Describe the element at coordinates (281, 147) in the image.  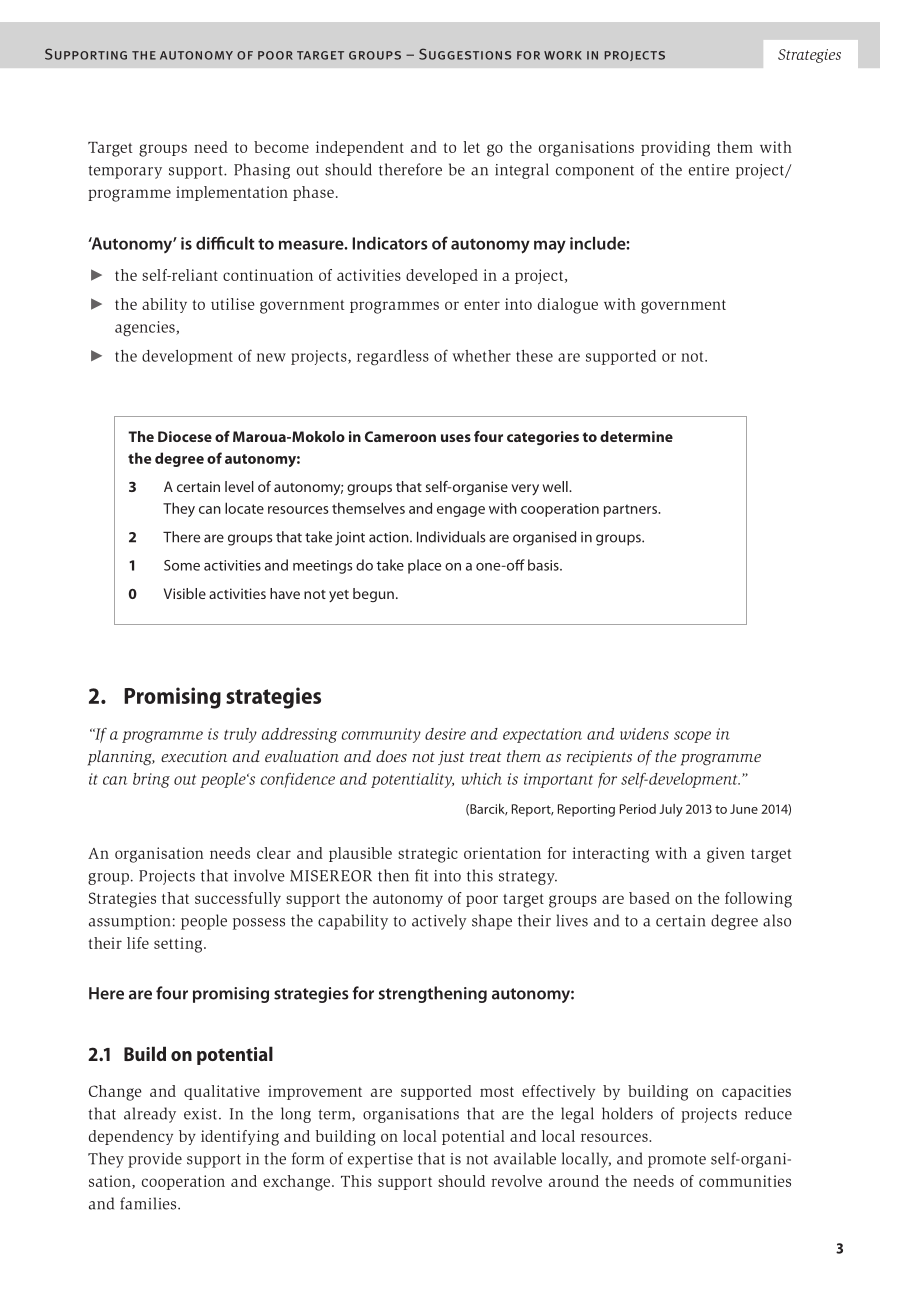
I see `become` at that location.
